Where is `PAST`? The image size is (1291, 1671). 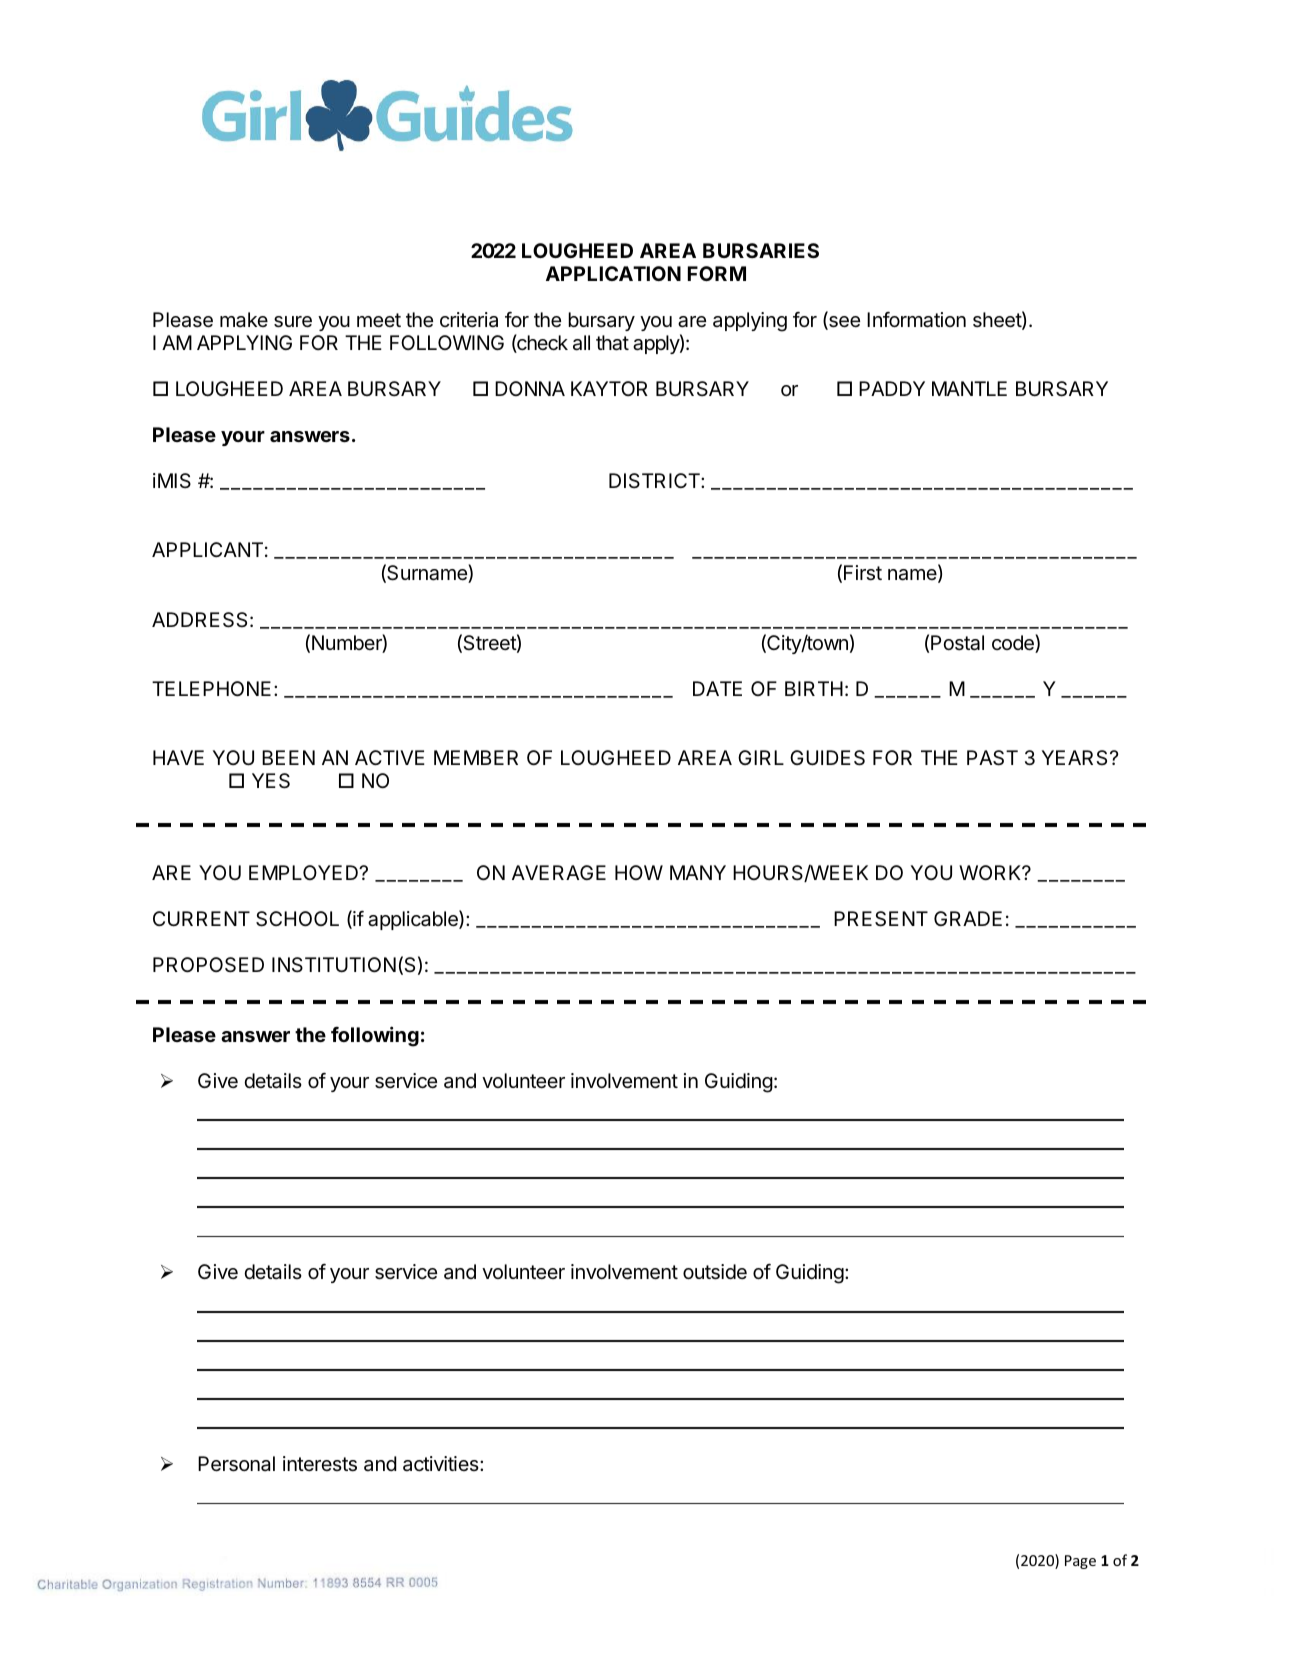 PAST is located at coordinates (992, 758).
